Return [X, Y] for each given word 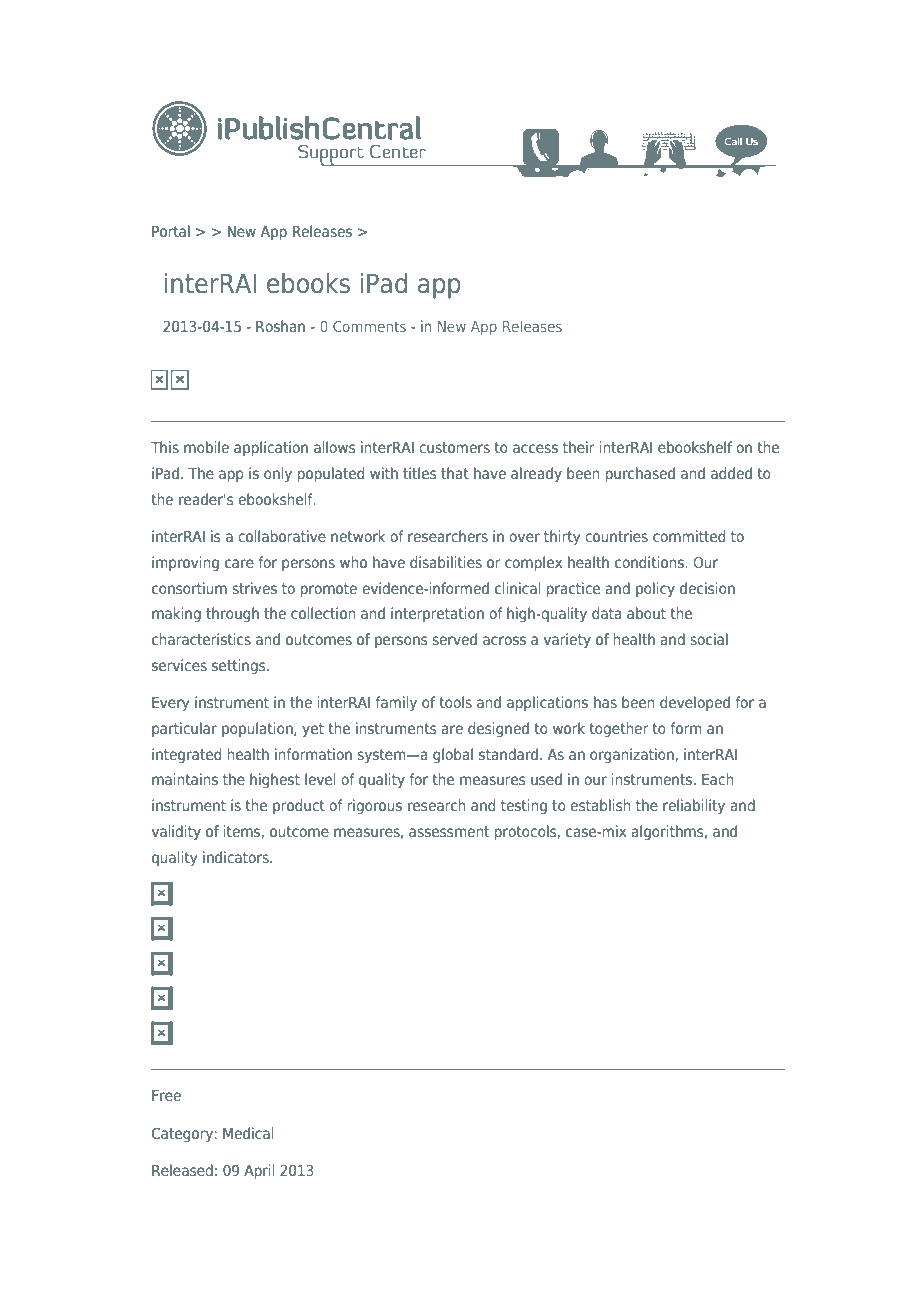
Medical [248, 1133]
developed [695, 703]
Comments [369, 326]
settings [240, 666]
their [579, 447]
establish [600, 805]
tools [455, 702]
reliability [694, 806]
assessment [449, 831]
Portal [171, 231]
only [278, 474]
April [259, 1171]
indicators [237, 857]
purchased [640, 474]
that [455, 473]
